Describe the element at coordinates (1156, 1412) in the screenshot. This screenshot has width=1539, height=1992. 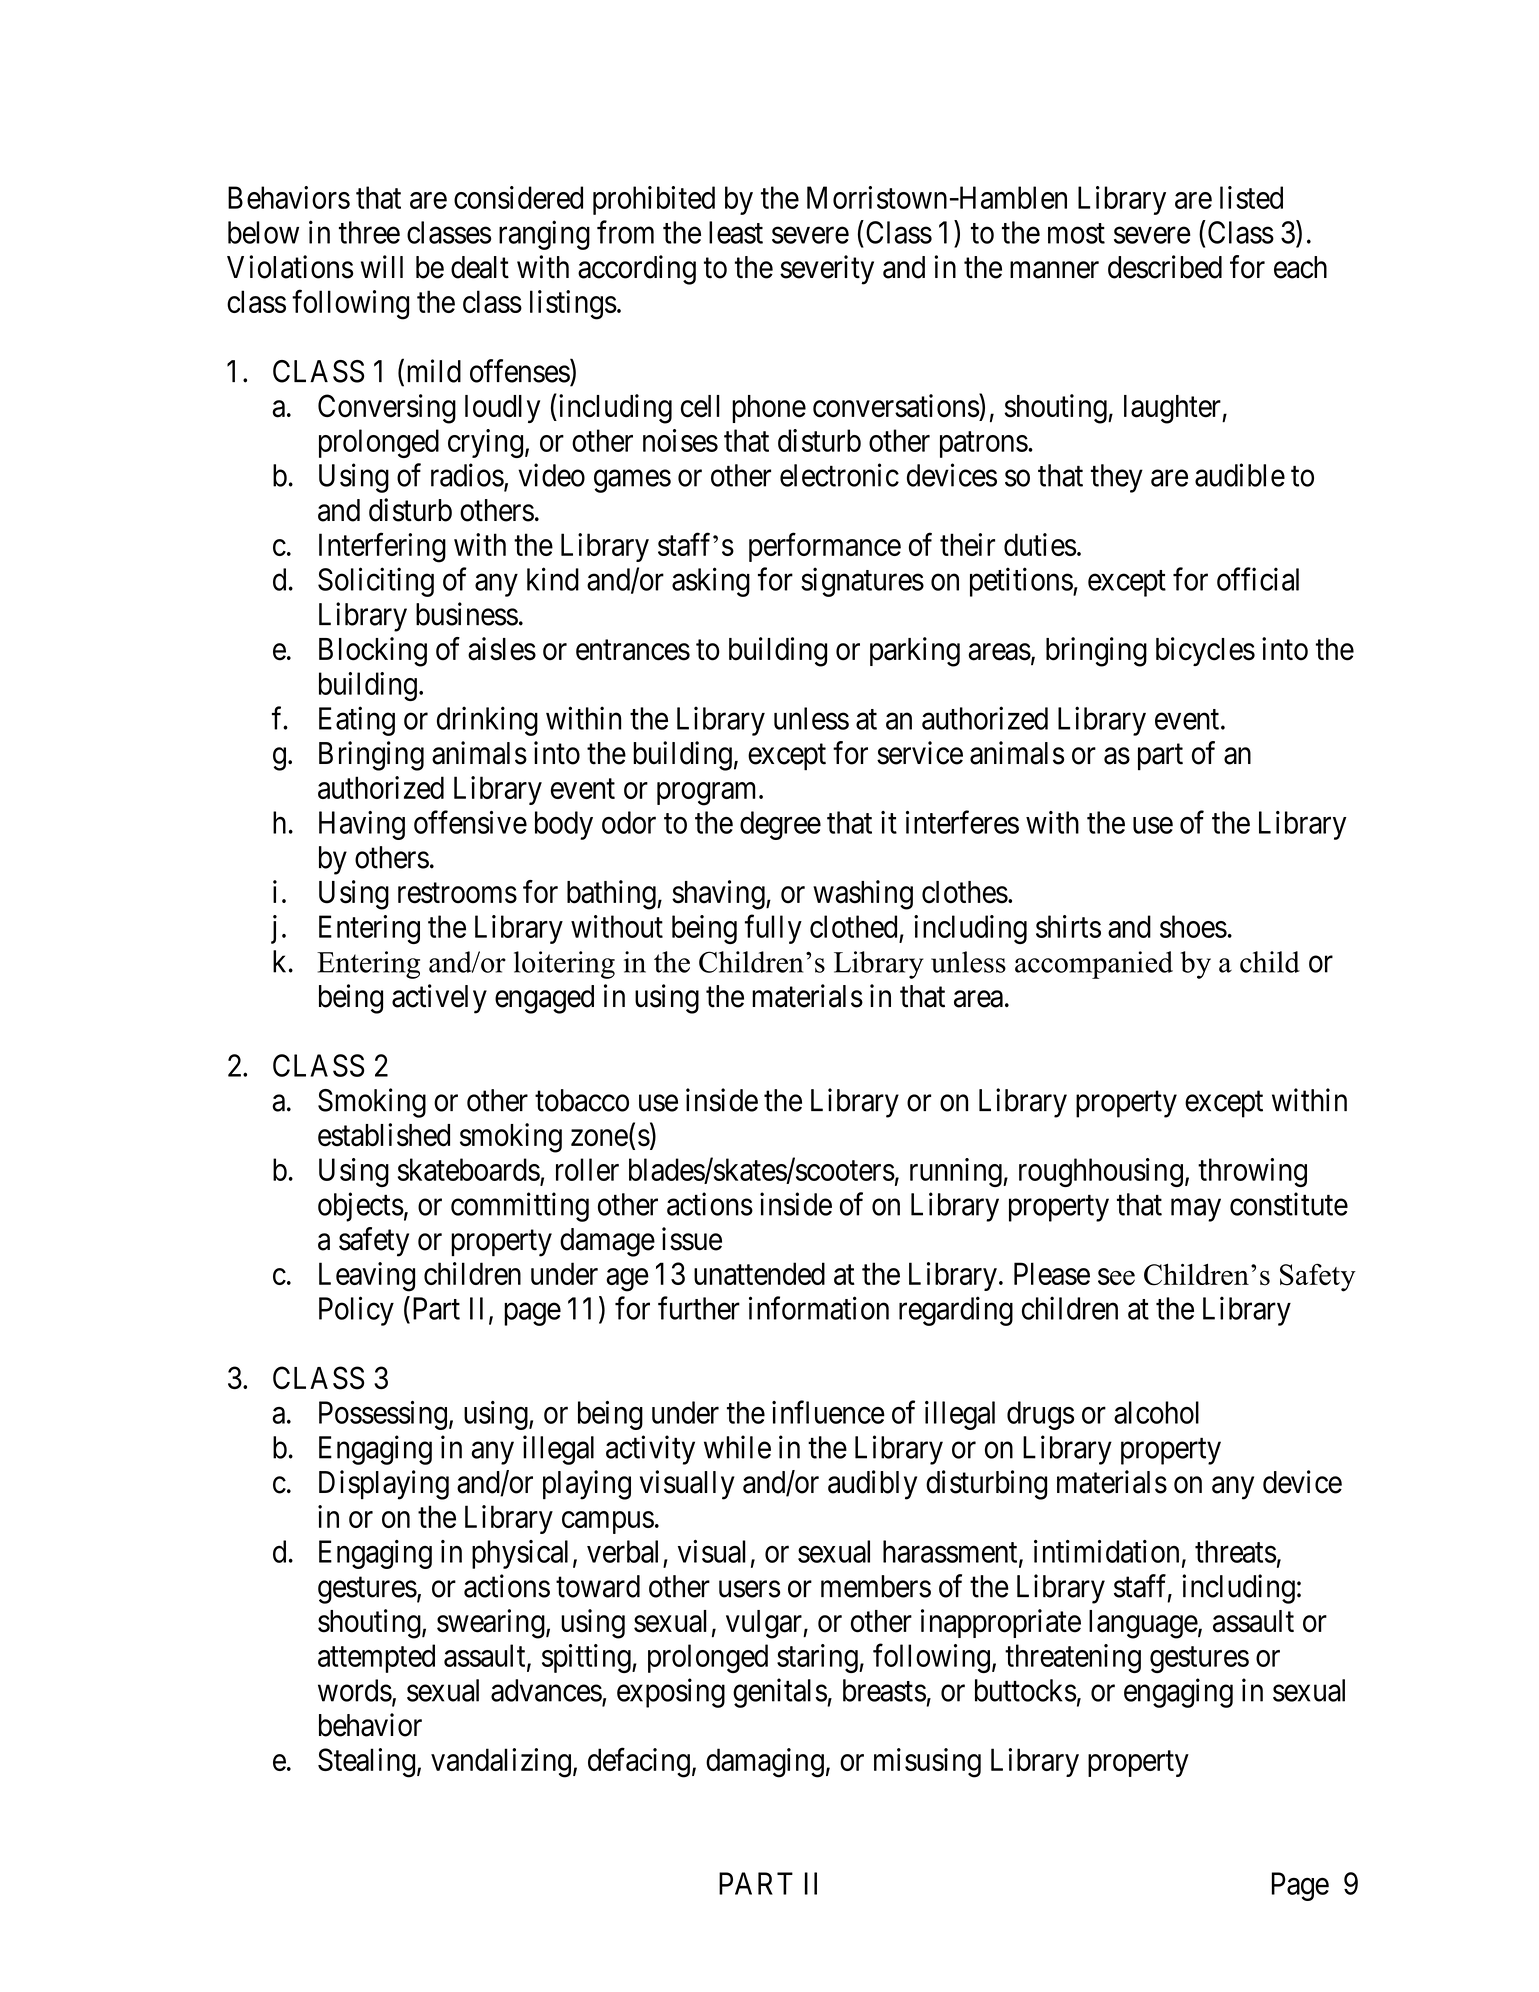
I see `alcohol` at that location.
